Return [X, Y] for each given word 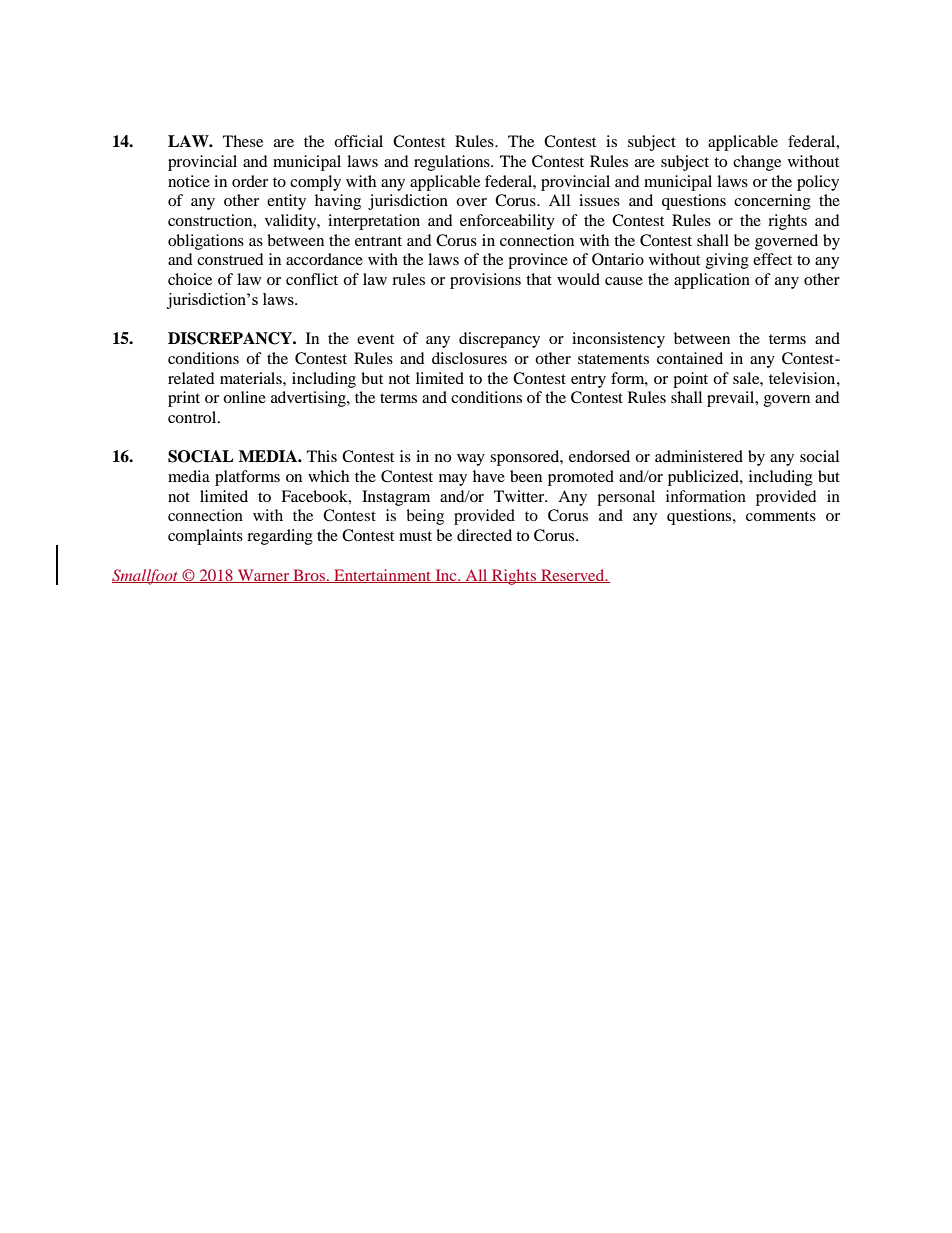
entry [588, 381]
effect [772, 259]
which [328, 476]
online [244, 397]
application [712, 281]
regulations [453, 163]
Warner [263, 576]
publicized [704, 478]
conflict [312, 279]
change [757, 163]
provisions [485, 281]
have [489, 476]
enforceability [507, 222]
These [243, 141]
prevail [732, 399]
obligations [206, 242]
